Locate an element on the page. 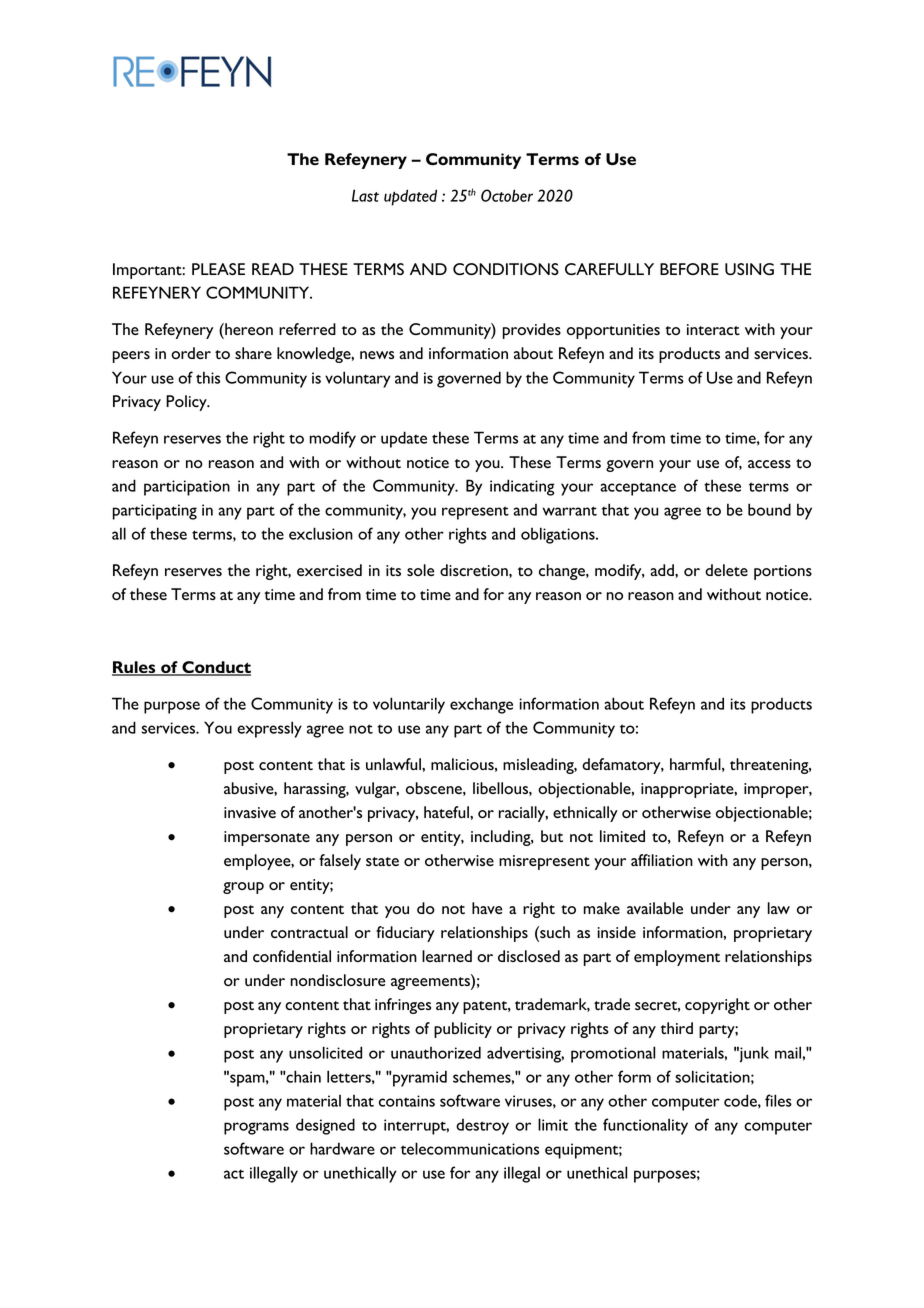 The width and height of the page is (924, 1308). contractual is located at coordinates (309, 932).
